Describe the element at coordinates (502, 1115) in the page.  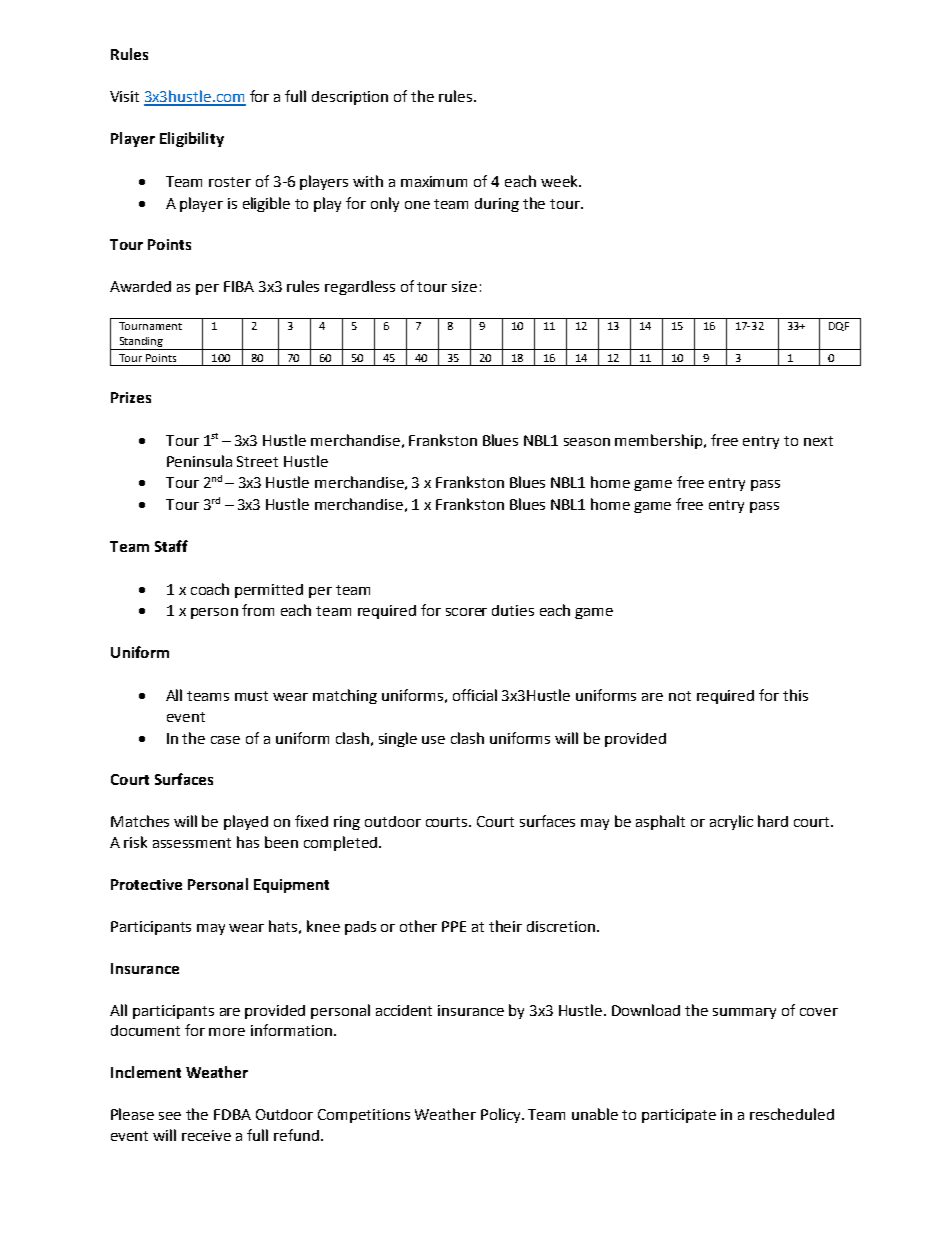
I see `Policy` at that location.
